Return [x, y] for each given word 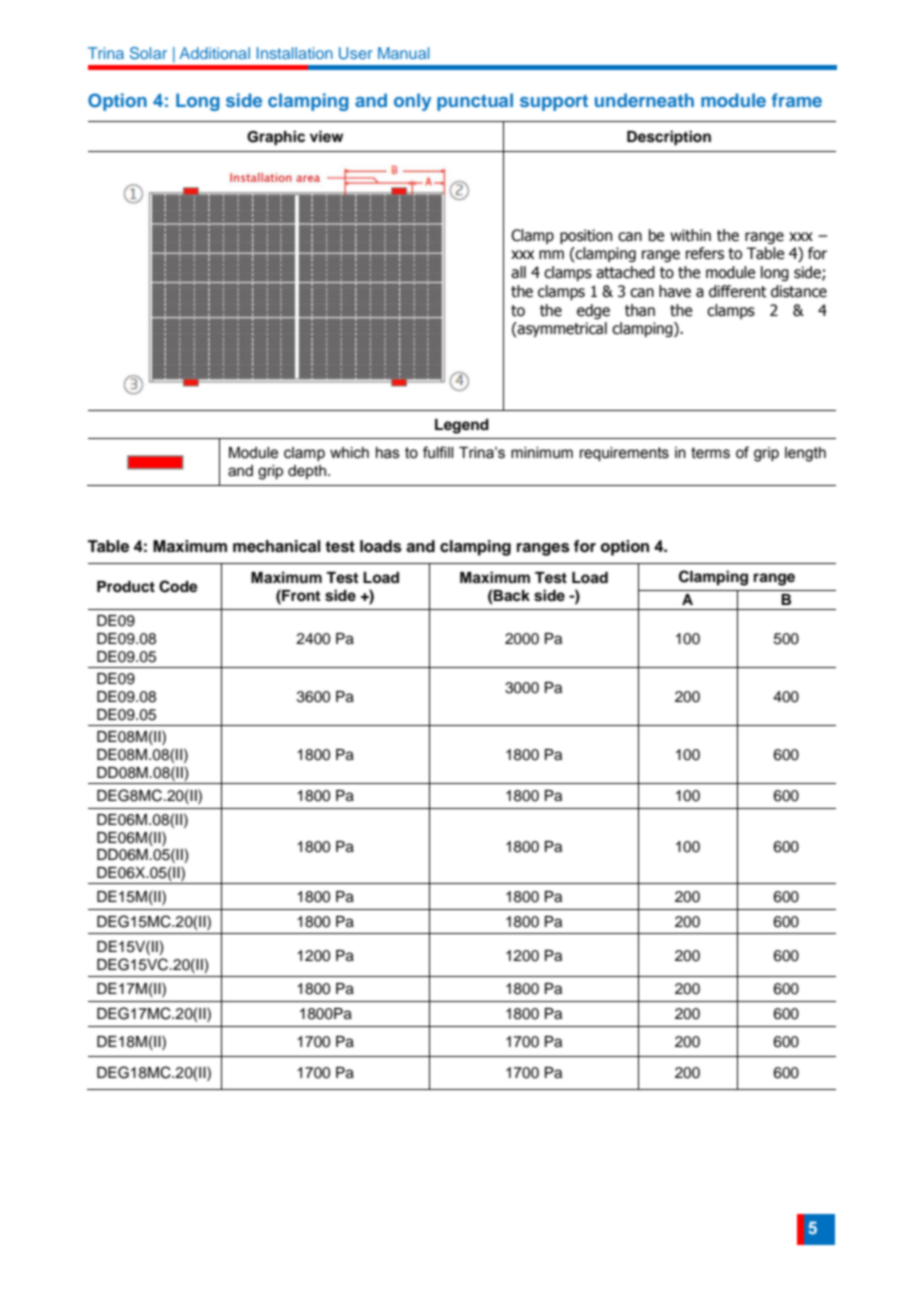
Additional [214, 53]
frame [797, 100]
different [738, 291]
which [349, 453]
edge [593, 311]
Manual [403, 53]
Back [511, 596]
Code [178, 586]
